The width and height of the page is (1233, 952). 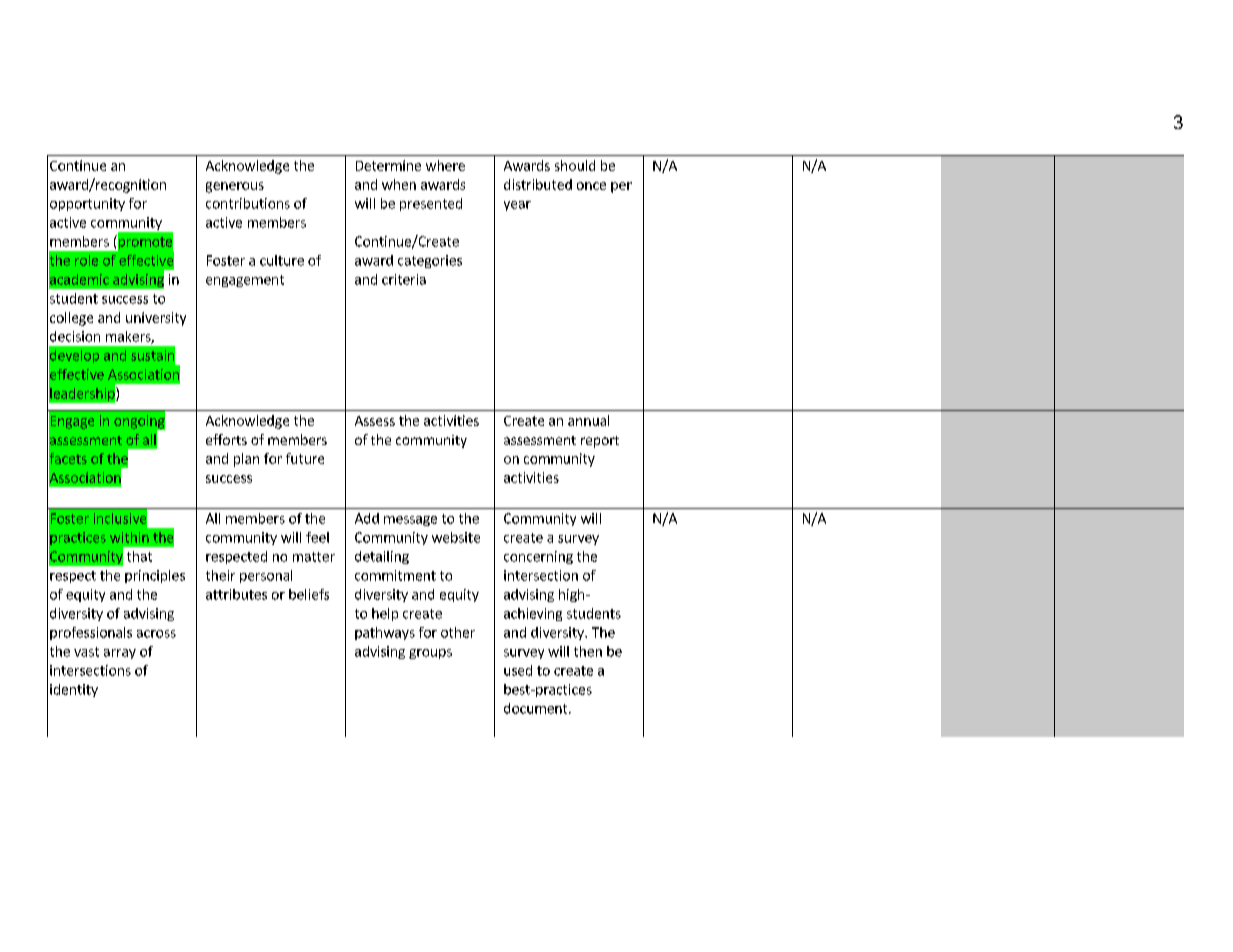 I want to click on document, so click(x=537, y=708).
